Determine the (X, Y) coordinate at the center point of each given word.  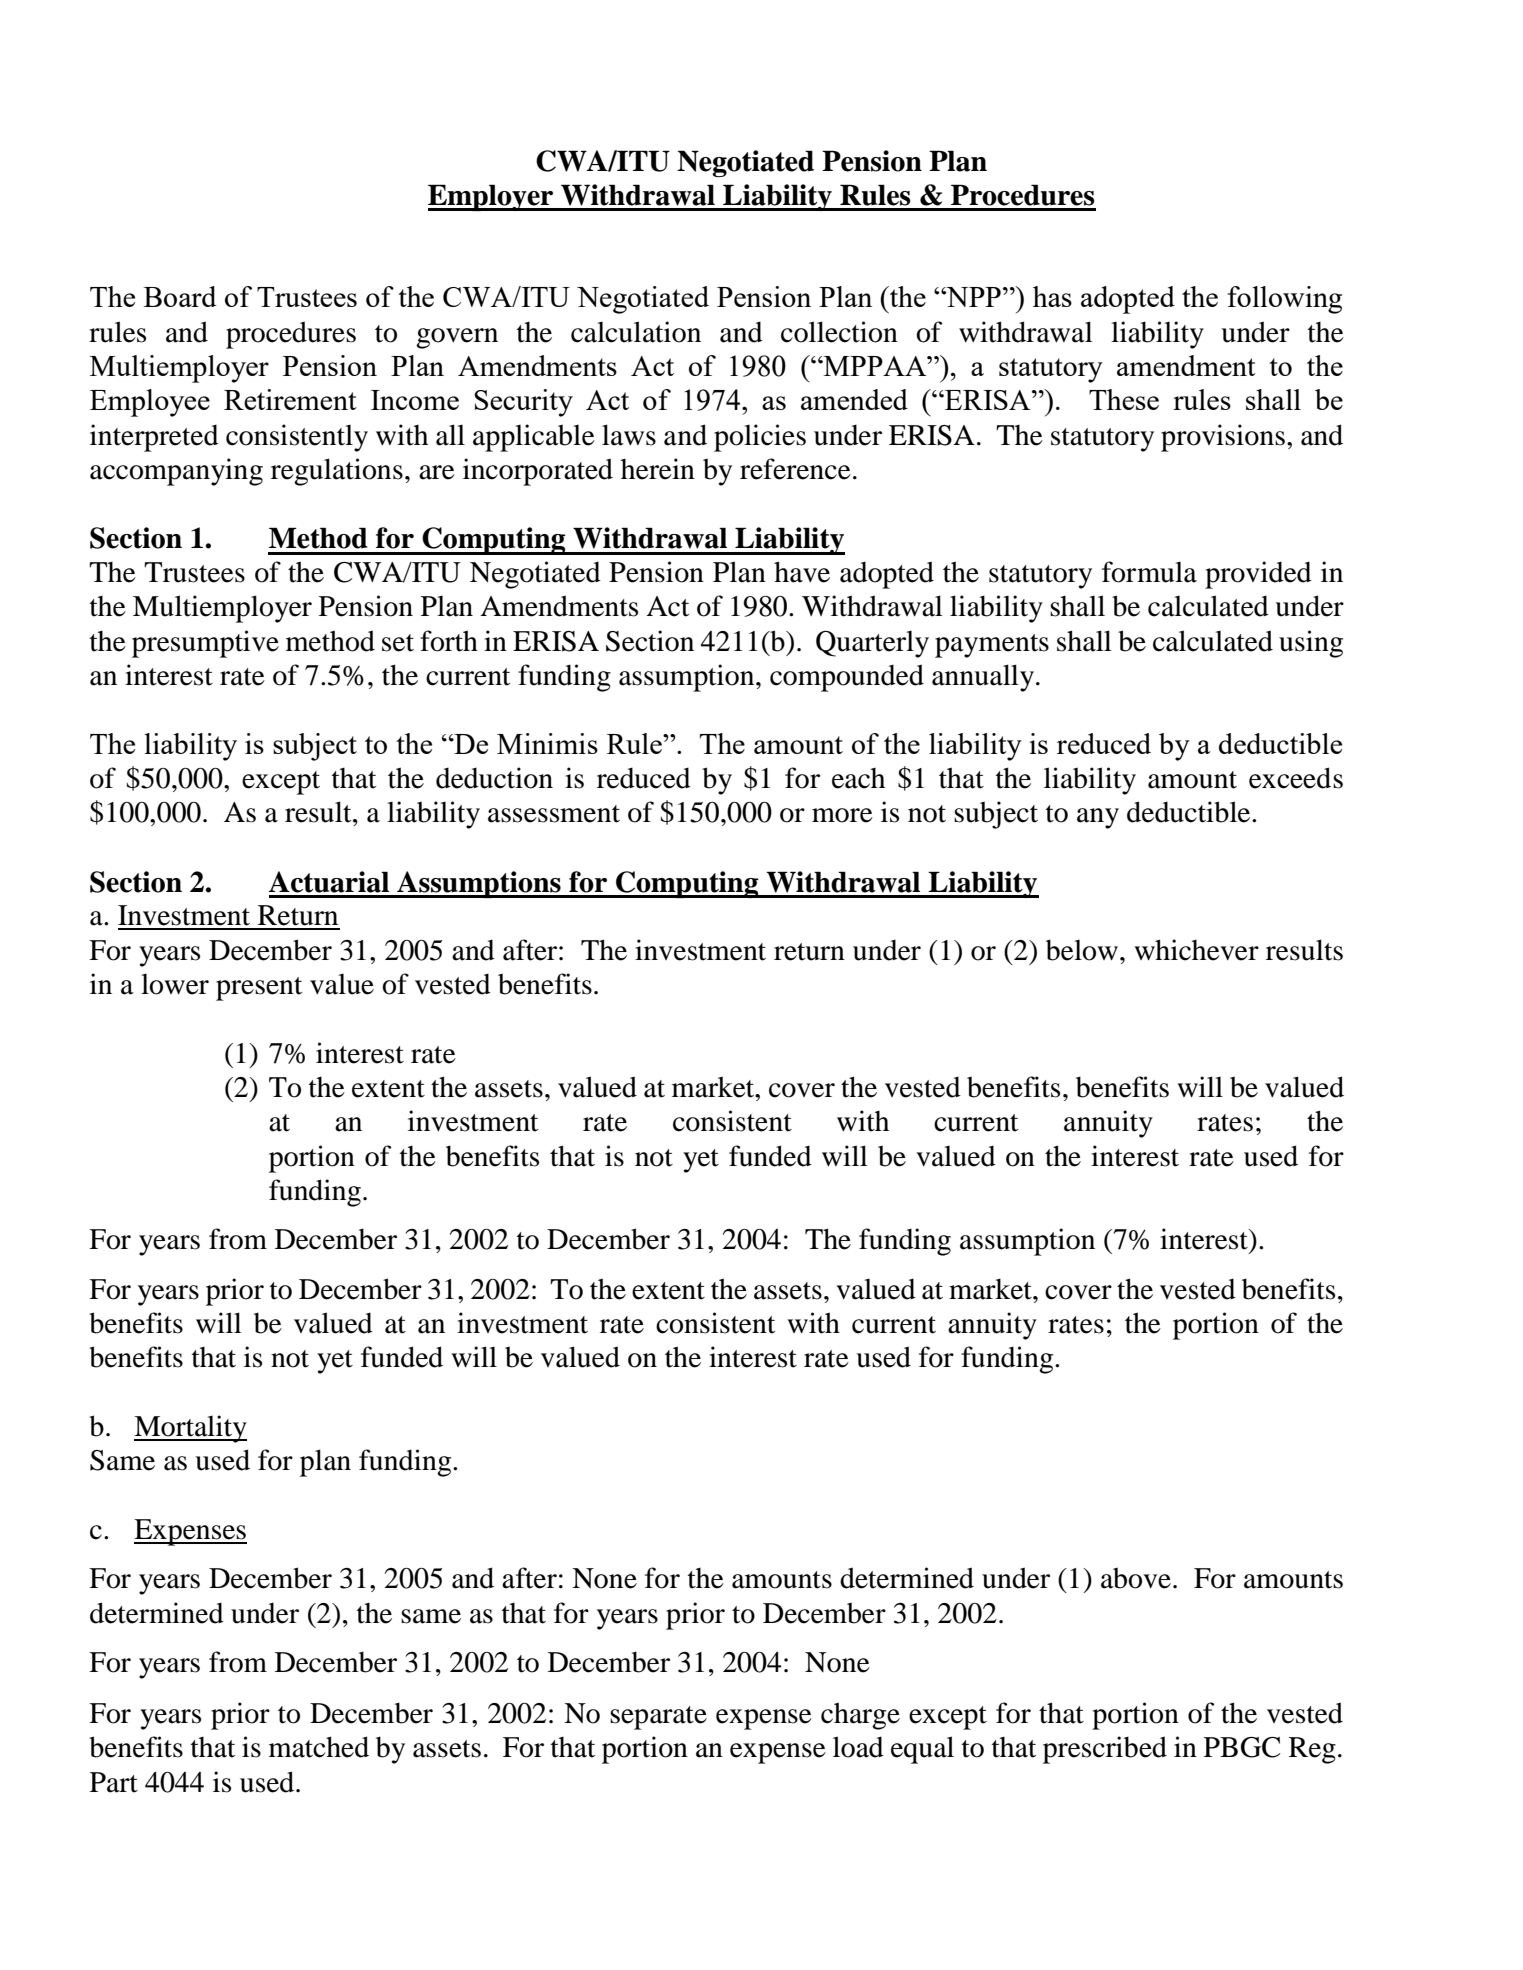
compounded (847, 678)
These (1124, 399)
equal (922, 1750)
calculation (636, 332)
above (1136, 1578)
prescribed (1105, 1750)
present (259, 989)
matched (319, 1747)
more (842, 815)
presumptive (205, 644)
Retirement (290, 399)
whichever (1196, 950)
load (858, 1747)
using (1311, 644)
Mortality (190, 1429)
